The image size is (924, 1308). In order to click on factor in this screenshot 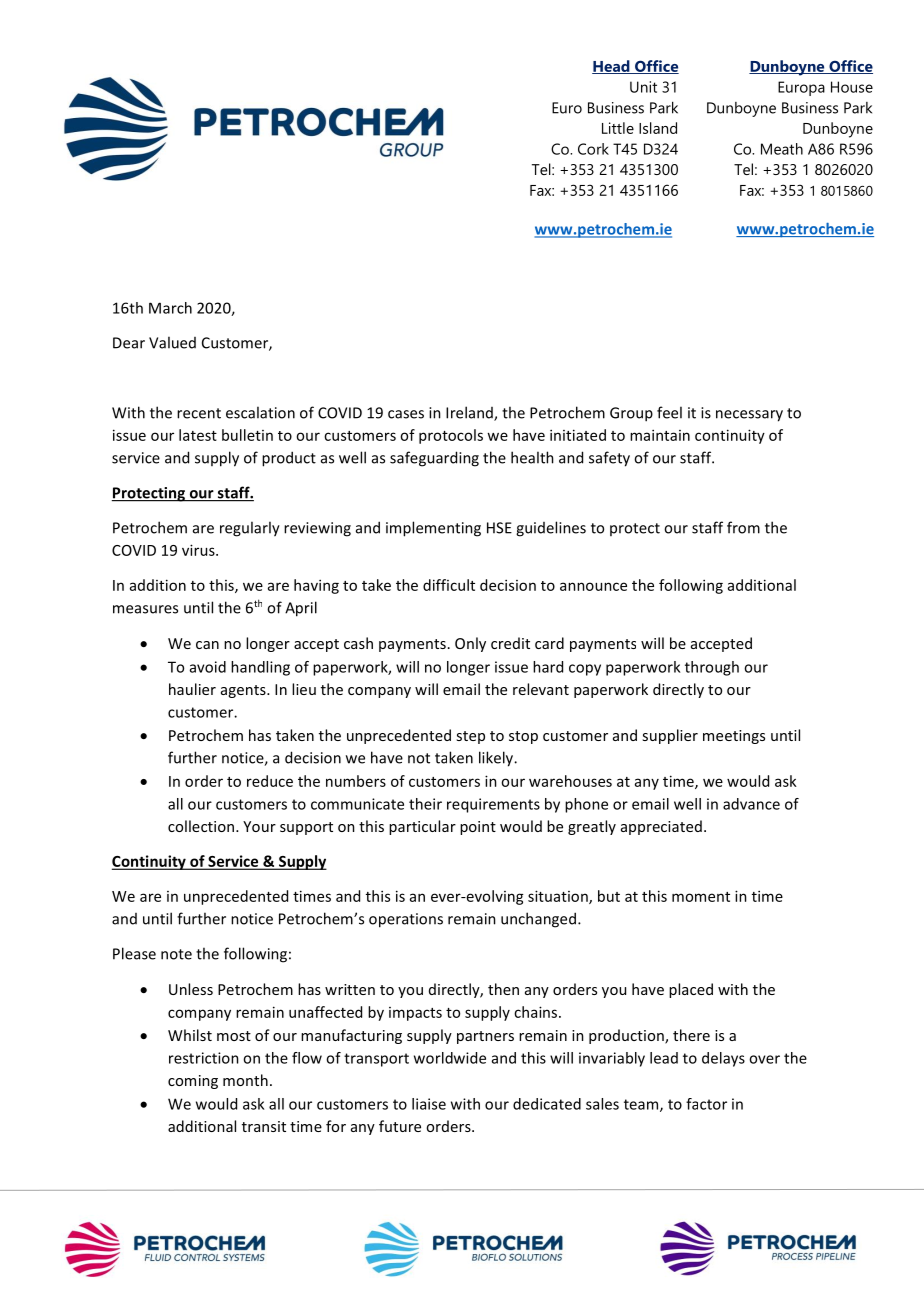, I will do `click(706, 1104)`.
